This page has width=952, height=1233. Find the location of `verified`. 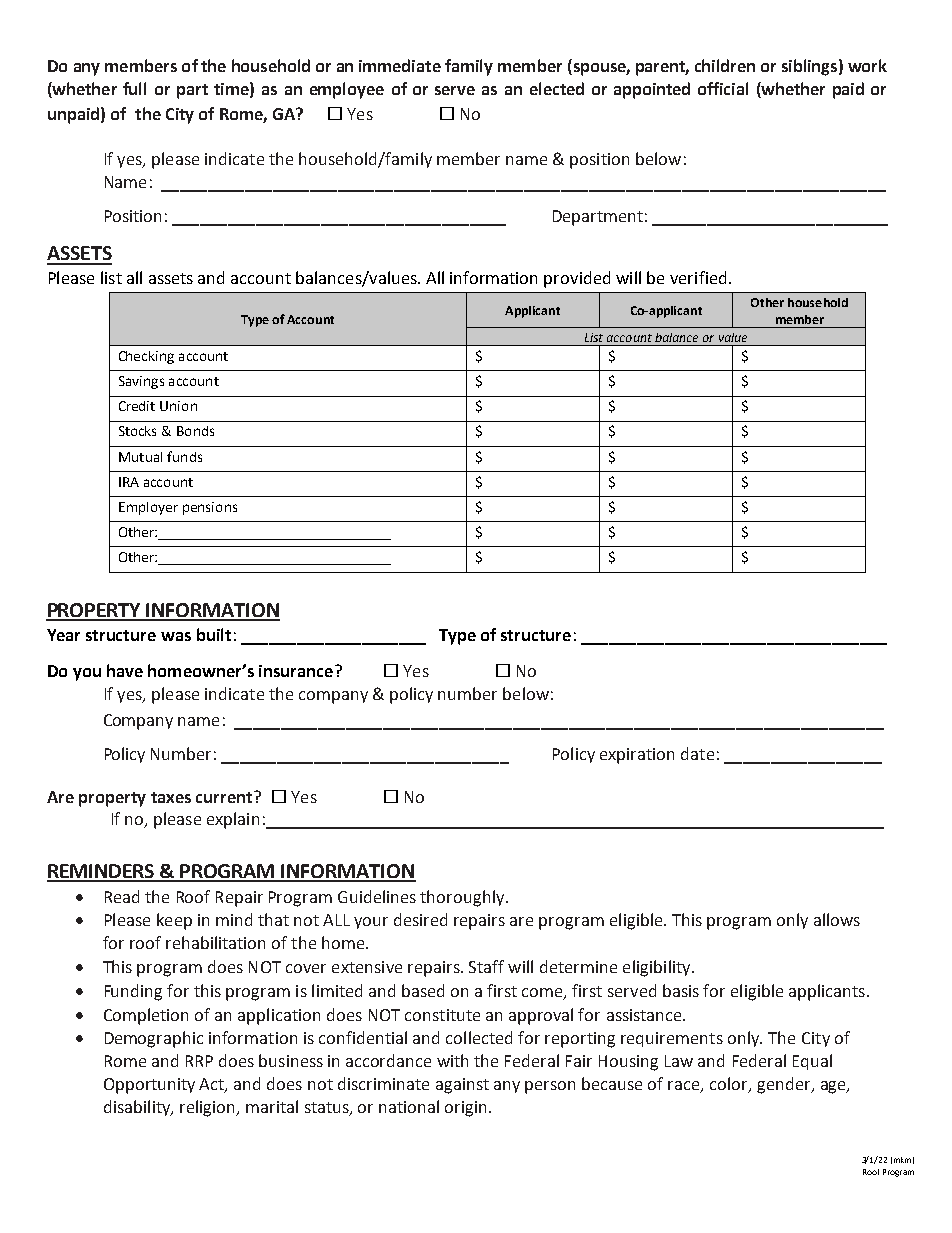

verified is located at coordinates (698, 277).
